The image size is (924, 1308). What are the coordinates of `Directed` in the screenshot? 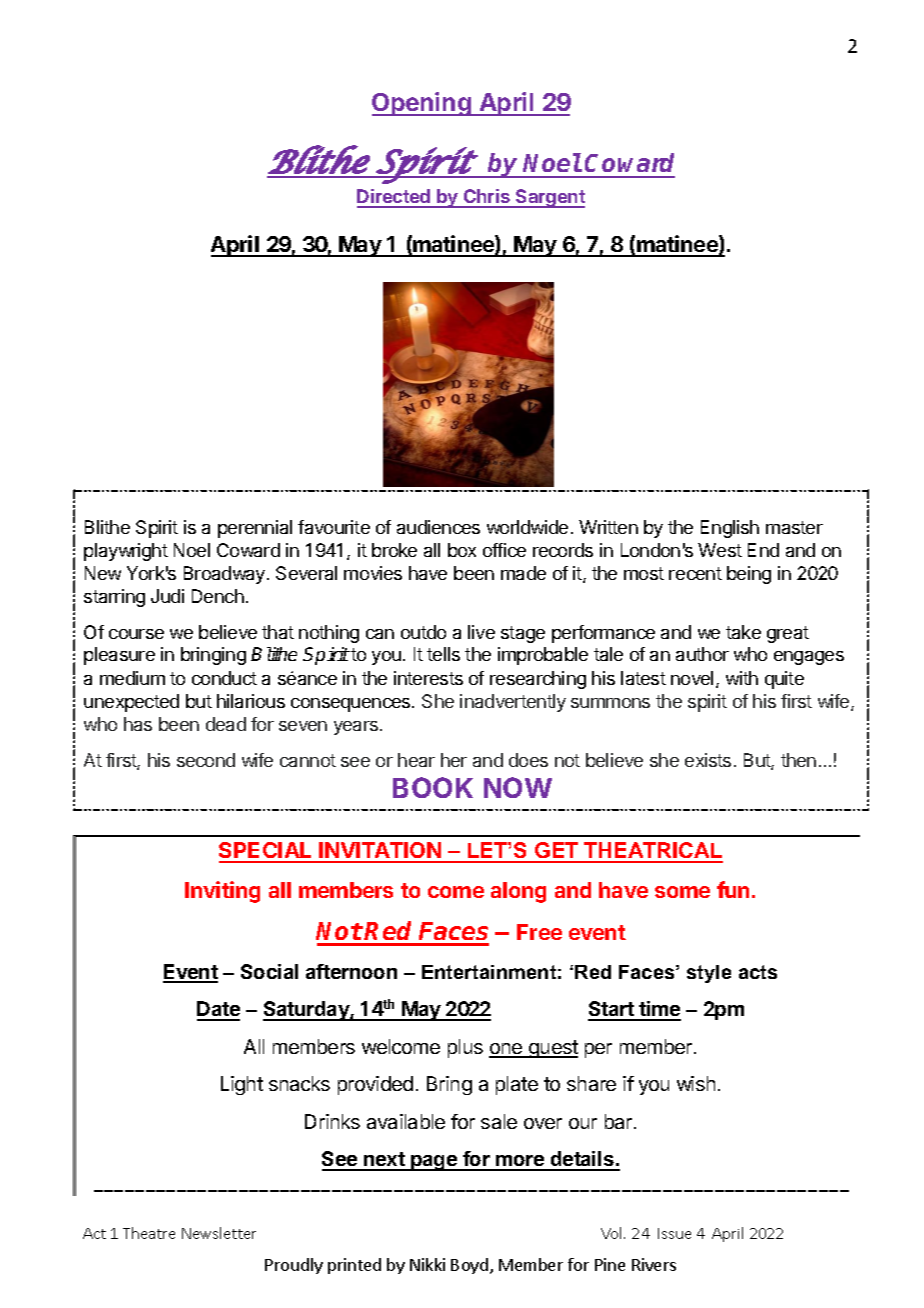 It's located at (395, 198).
